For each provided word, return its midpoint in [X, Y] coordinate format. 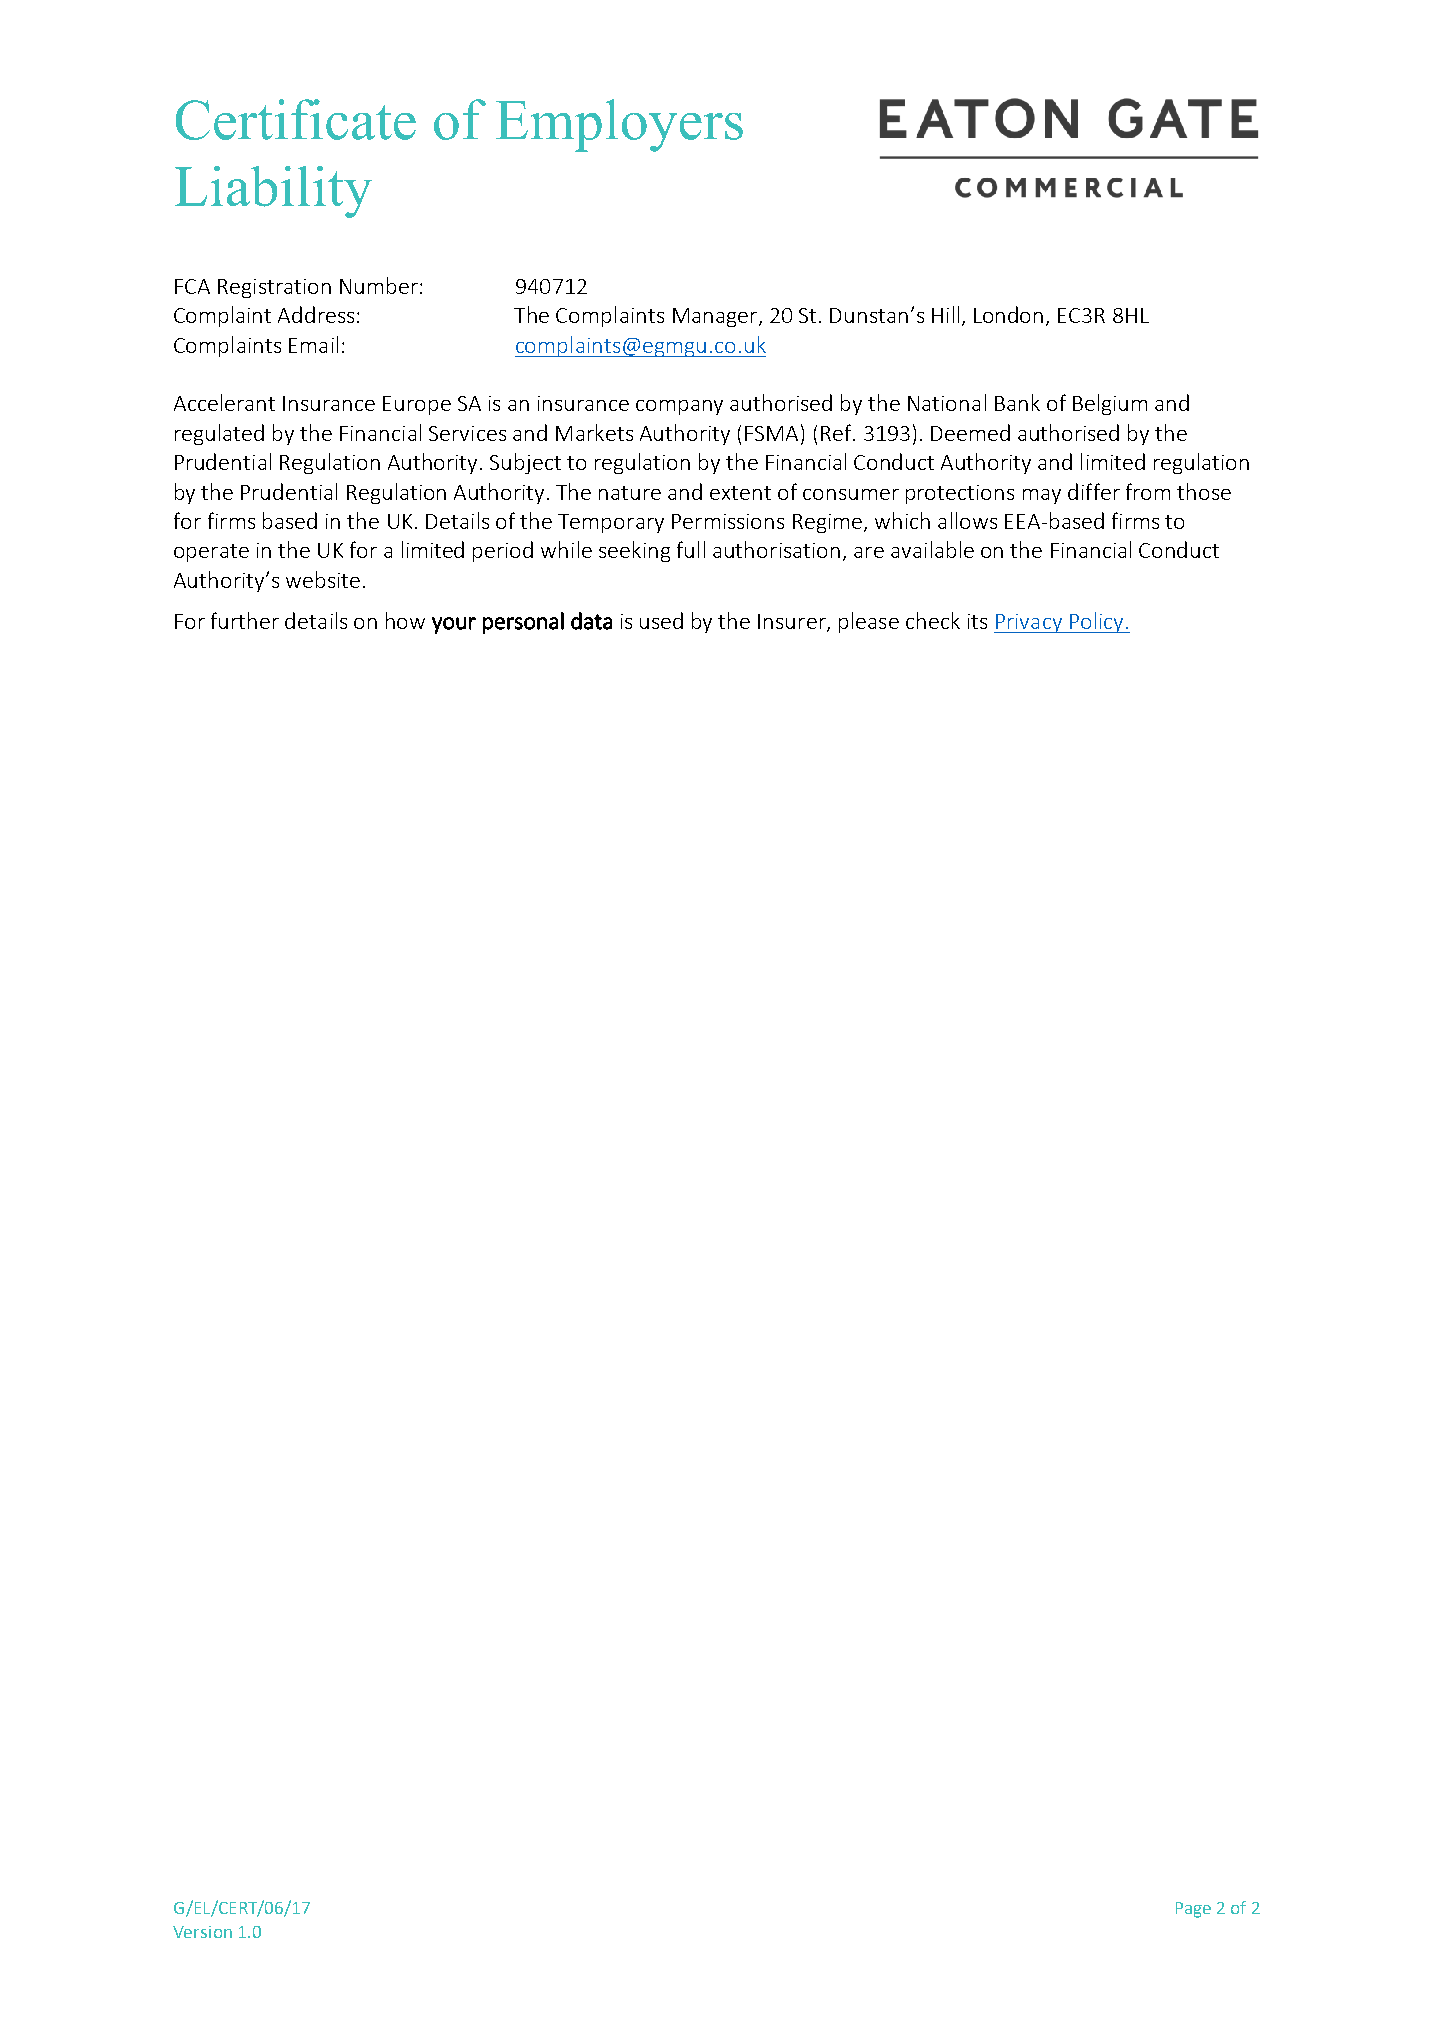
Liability [273, 192]
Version [202, 1932]
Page [1193, 1910]
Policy [1097, 622]
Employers [619, 125]
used [661, 620]
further [245, 620]
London [1008, 314]
